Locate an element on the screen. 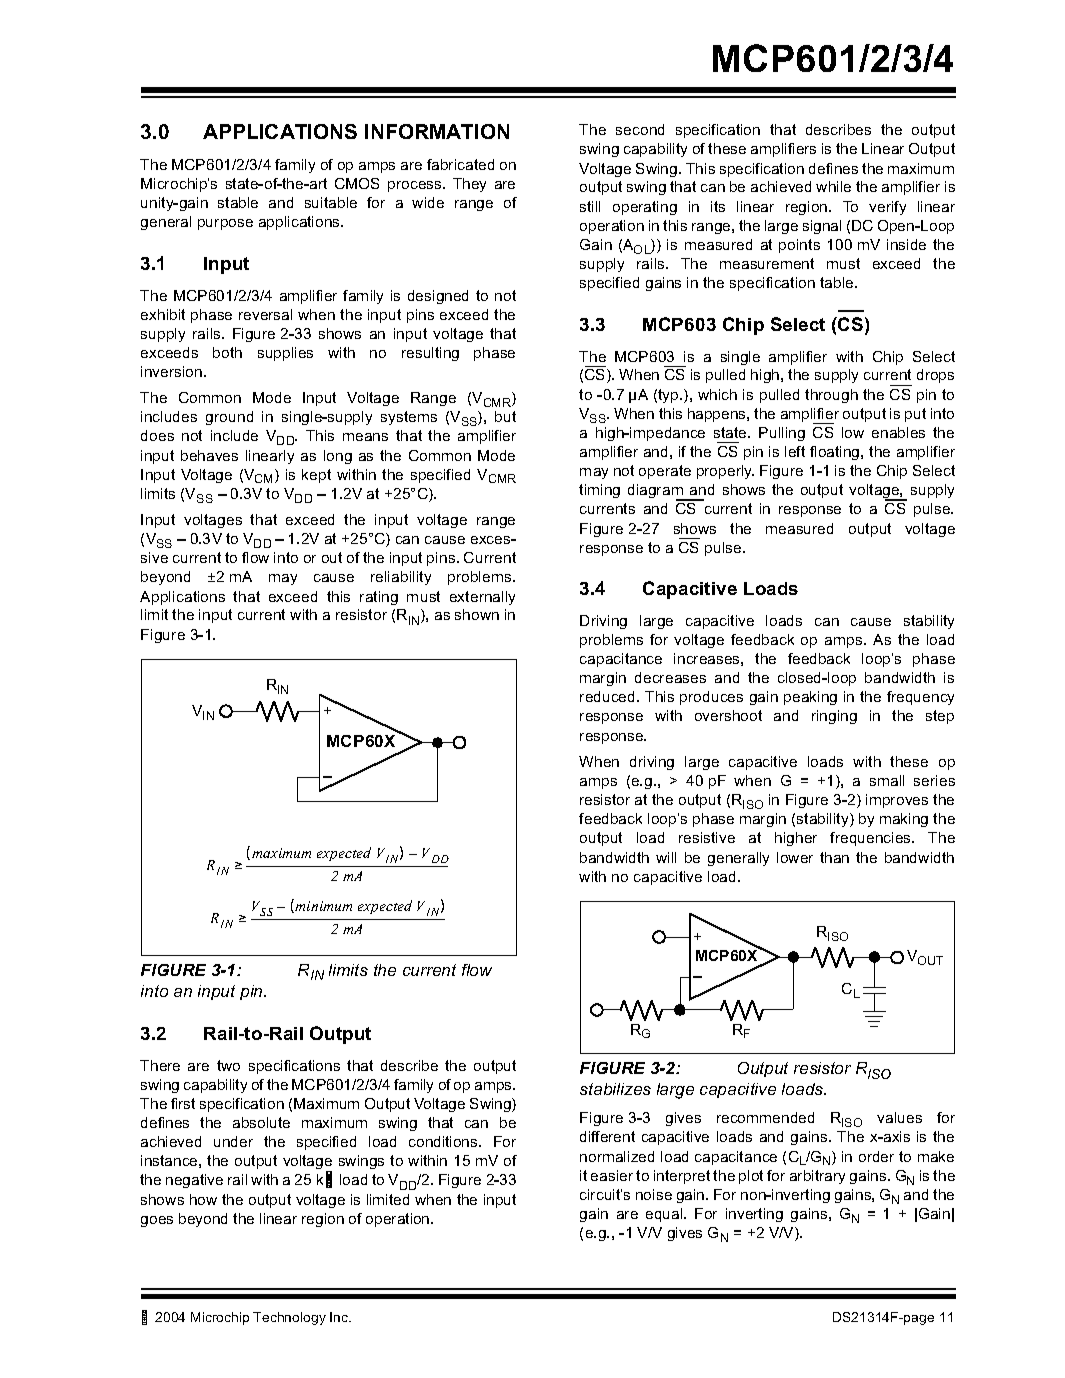  arbitrary is located at coordinates (817, 1177).
